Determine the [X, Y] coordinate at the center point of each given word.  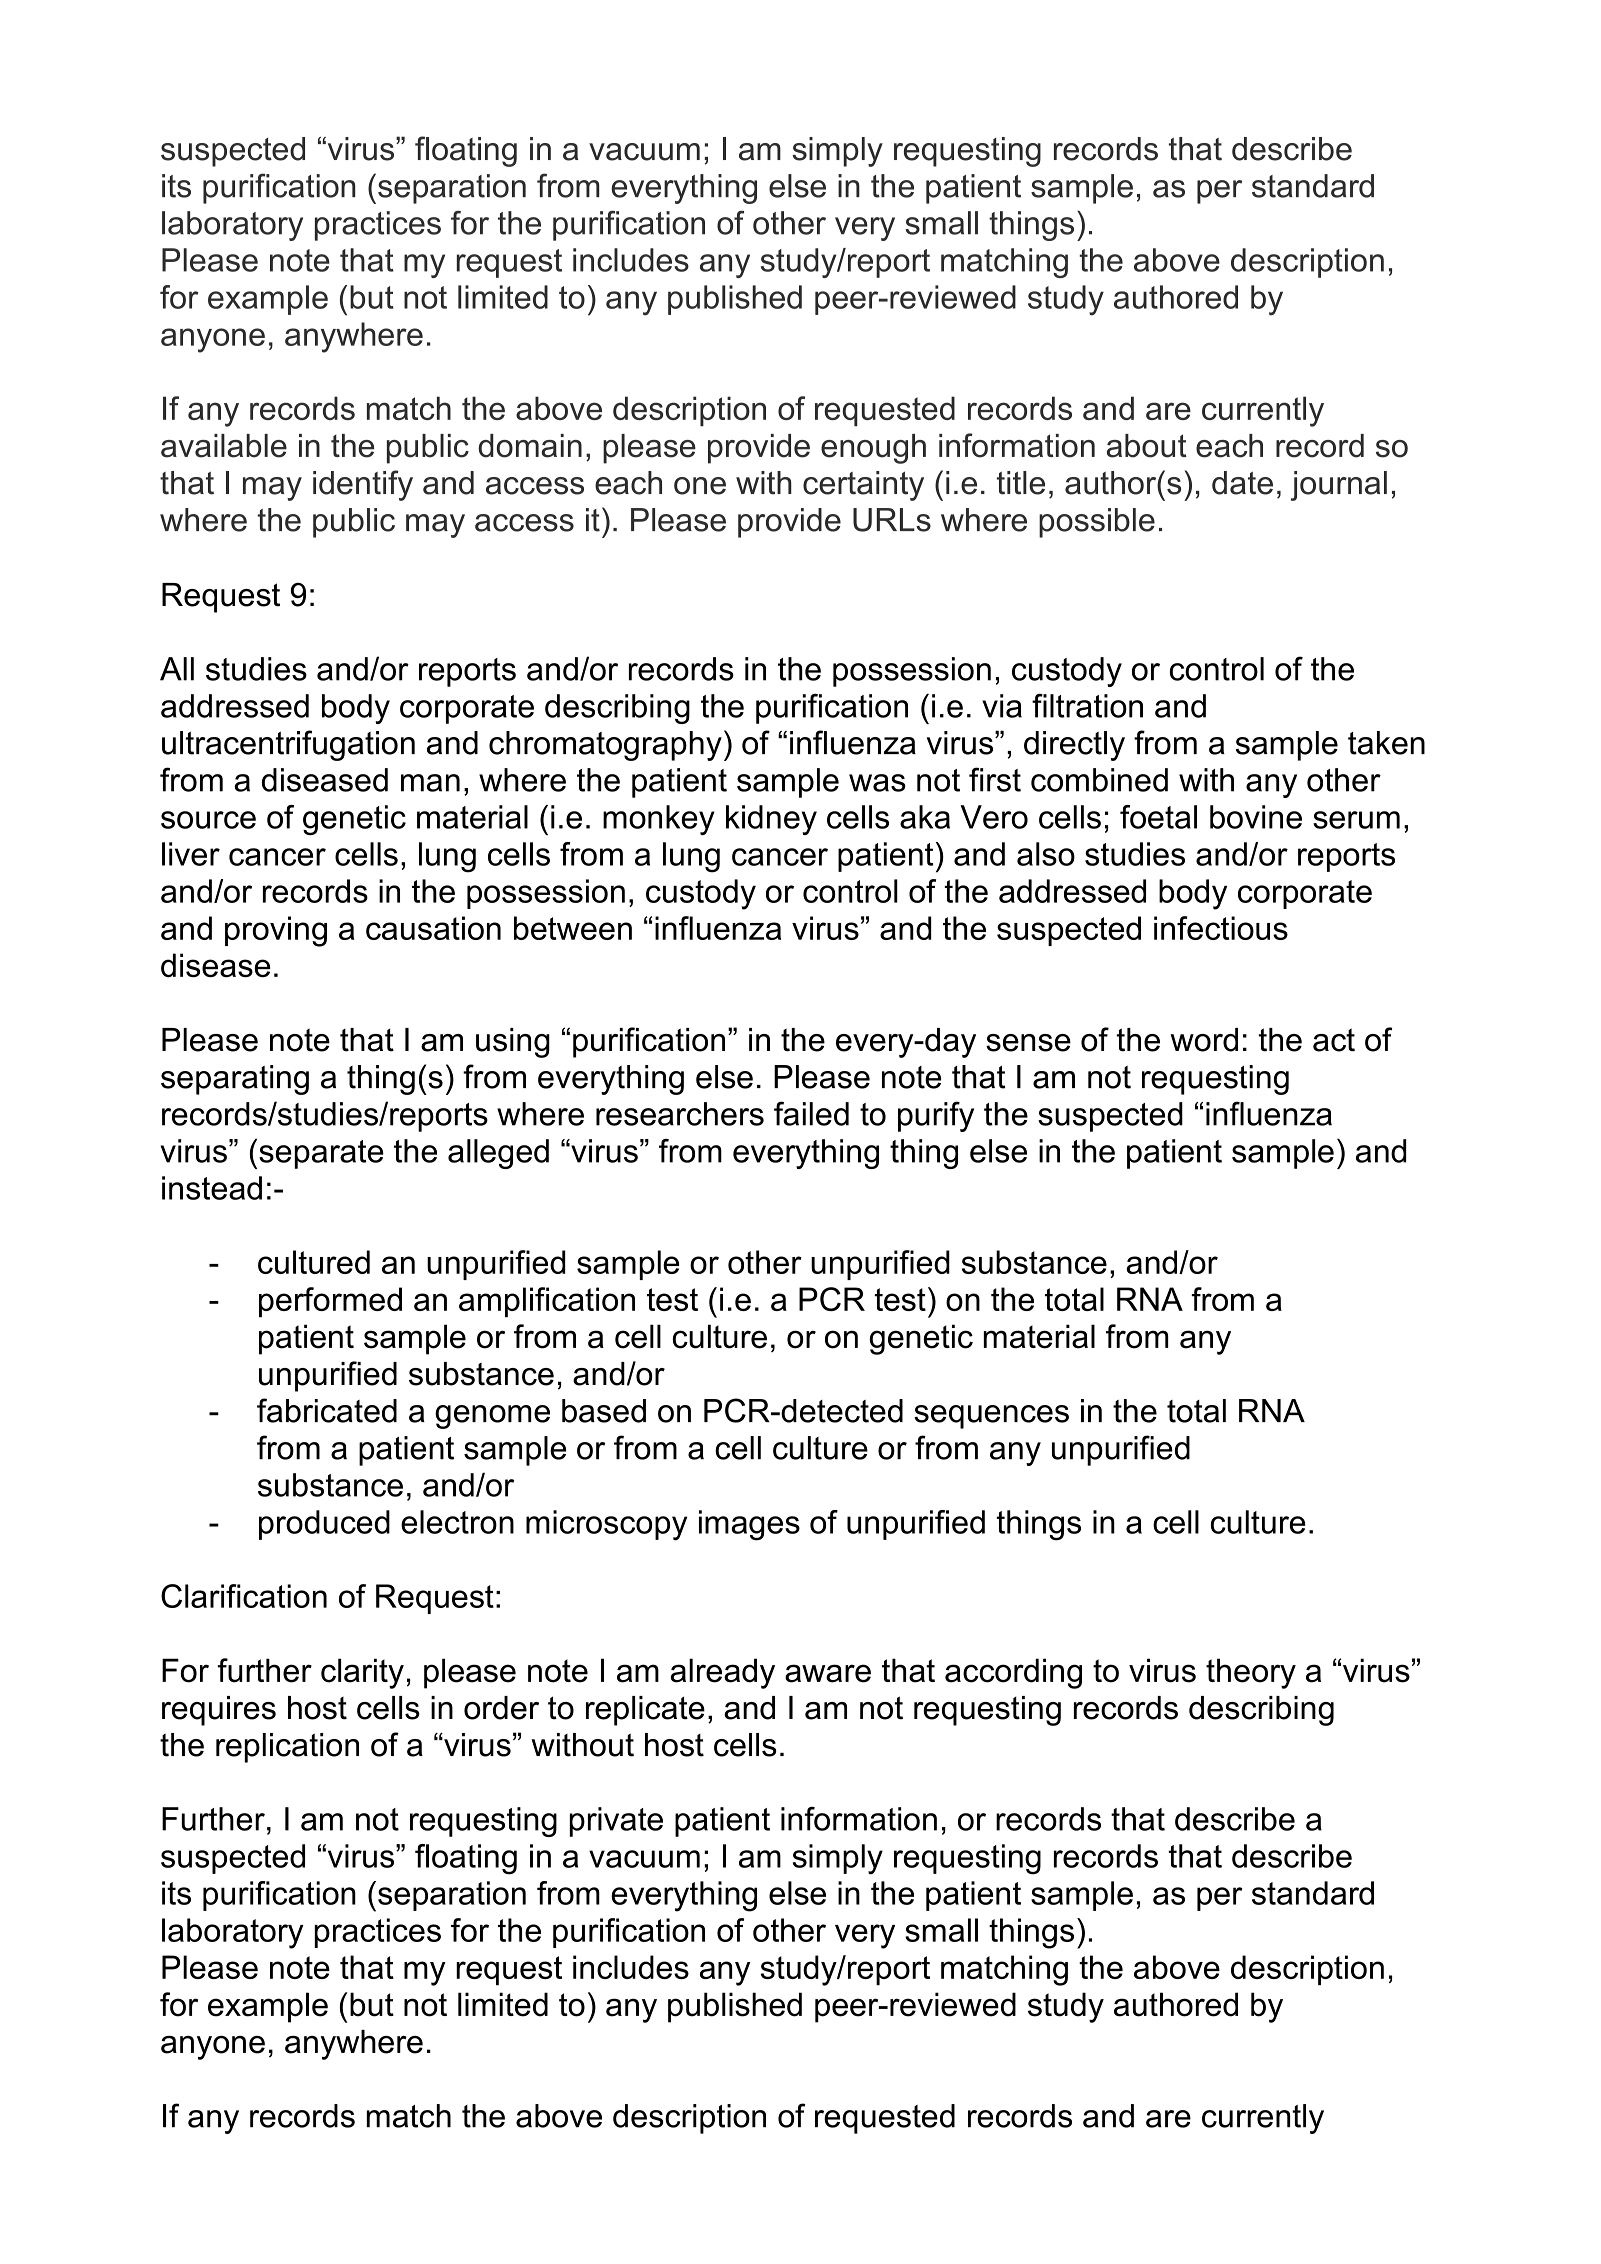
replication [287, 1748]
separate [321, 1154]
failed [811, 1113]
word [1204, 1040]
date [1242, 483]
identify [363, 485]
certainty [863, 486]
